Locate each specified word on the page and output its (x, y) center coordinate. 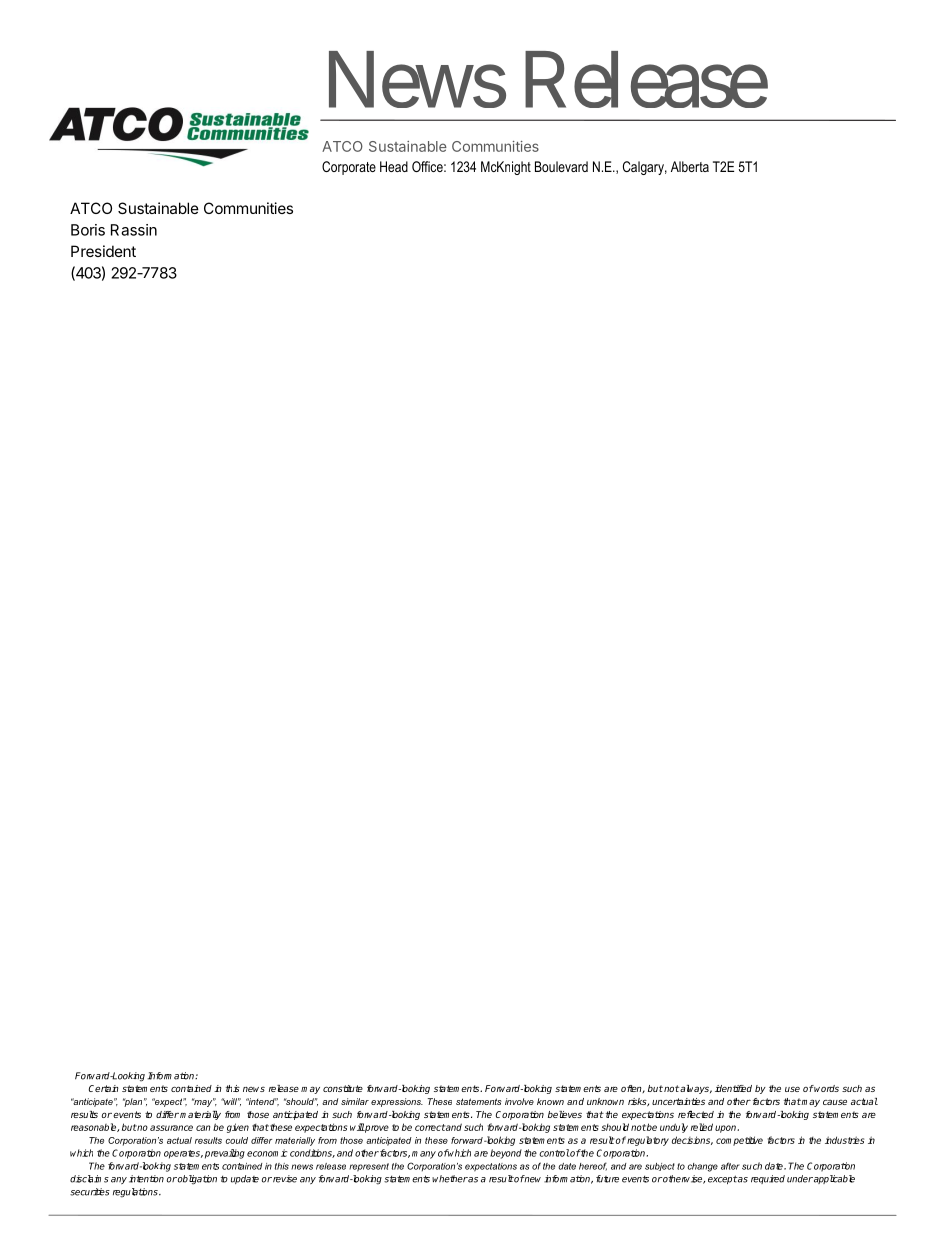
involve (519, 1101)
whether (450, 1179)
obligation (196, 1180)
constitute (343, 1088)
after (730, 1166)
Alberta (690, 166)
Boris (88, 230)
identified (733, 1088)
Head (394, 166)
